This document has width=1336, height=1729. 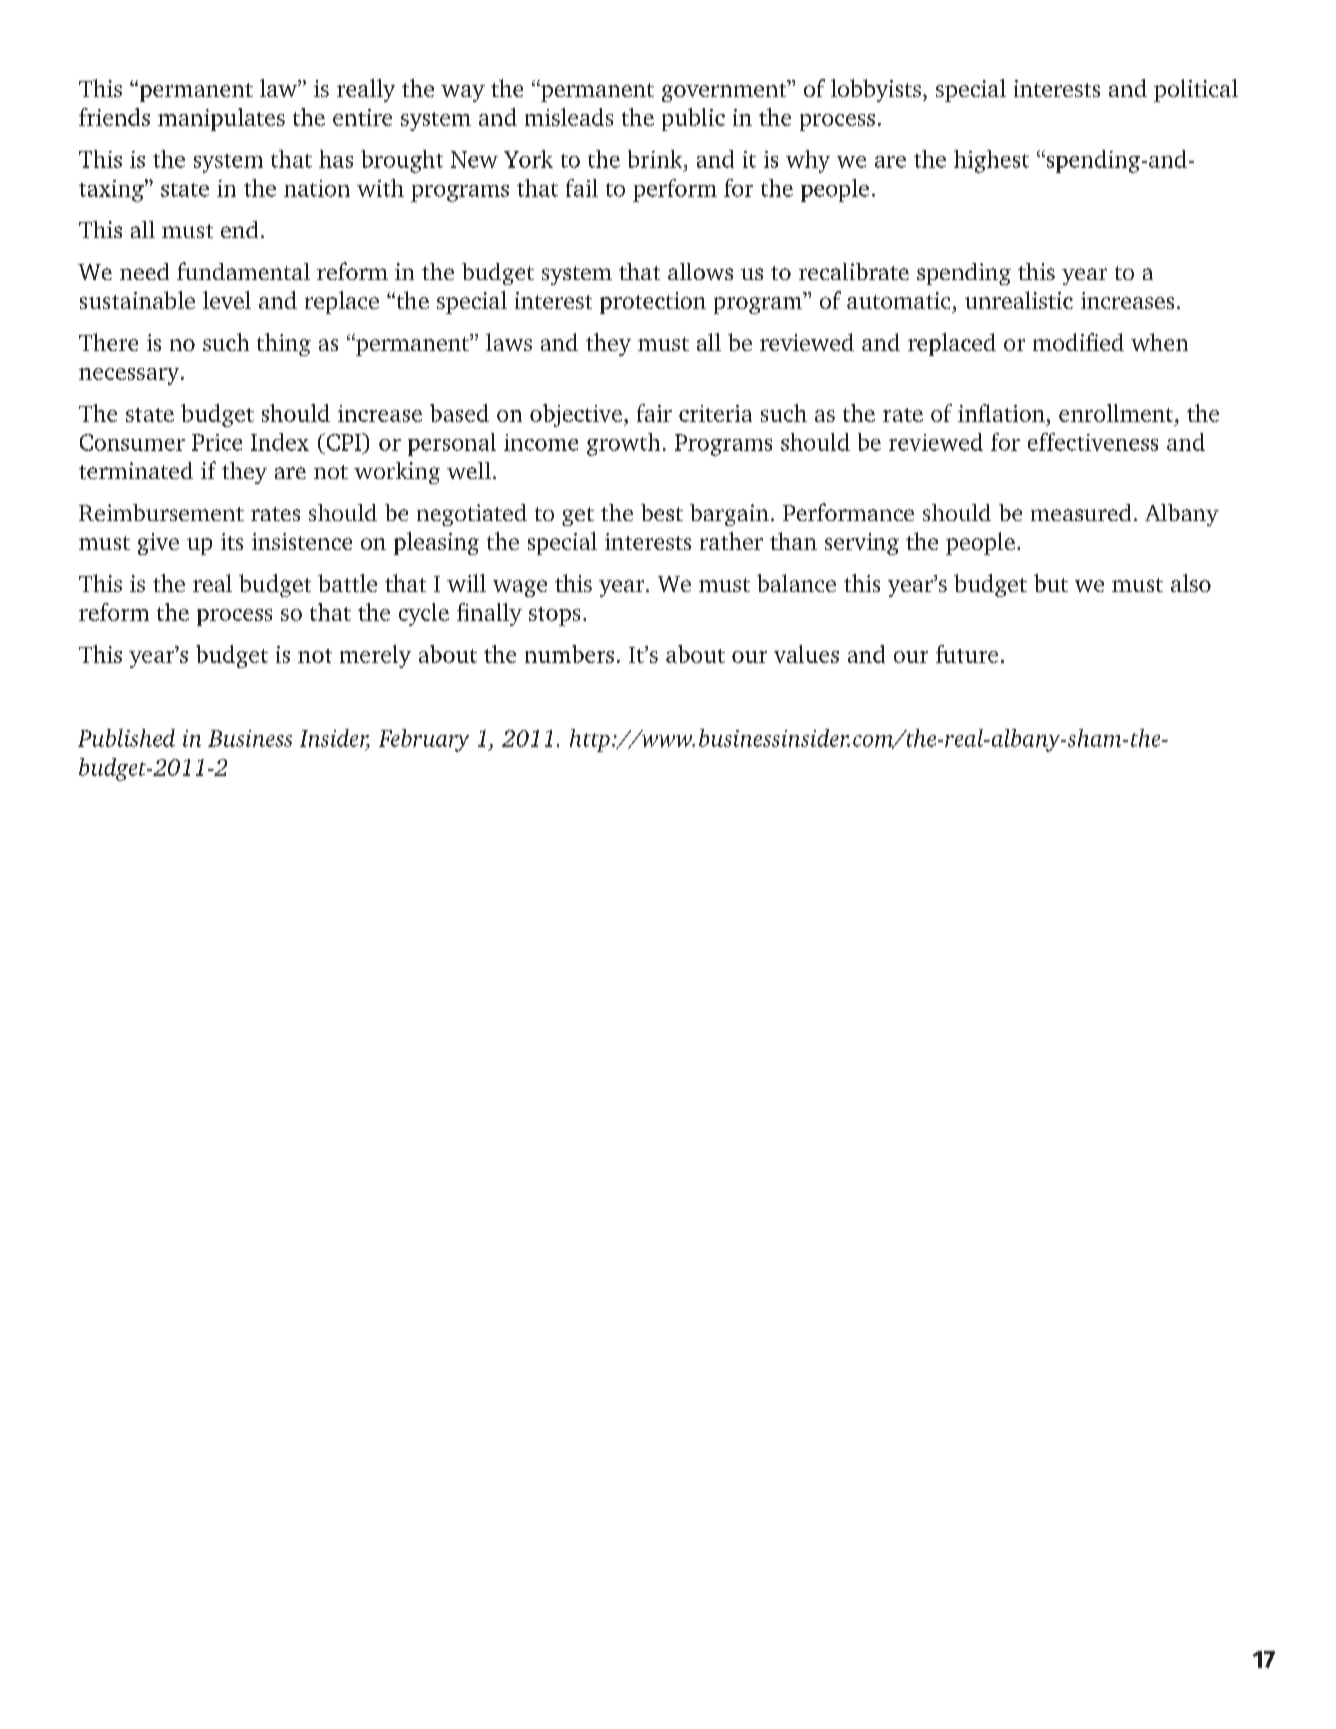 I want to click on manipulates, so click(x=221, y=119).
